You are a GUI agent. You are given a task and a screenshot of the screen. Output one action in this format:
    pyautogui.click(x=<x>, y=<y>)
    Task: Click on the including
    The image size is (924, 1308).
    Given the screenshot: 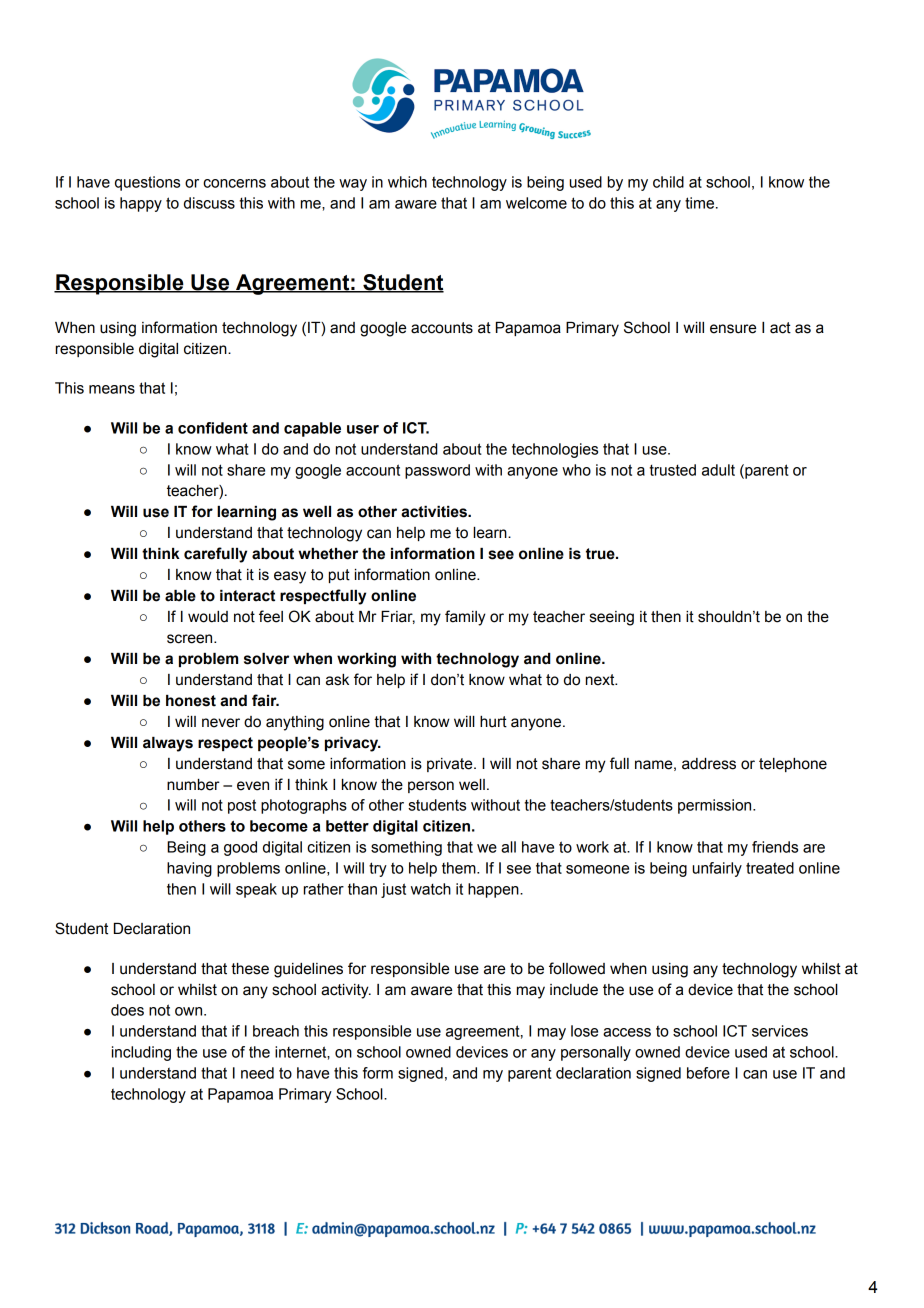 What is the action you would take?
    pyautogui.click(x=141, y=1053)
